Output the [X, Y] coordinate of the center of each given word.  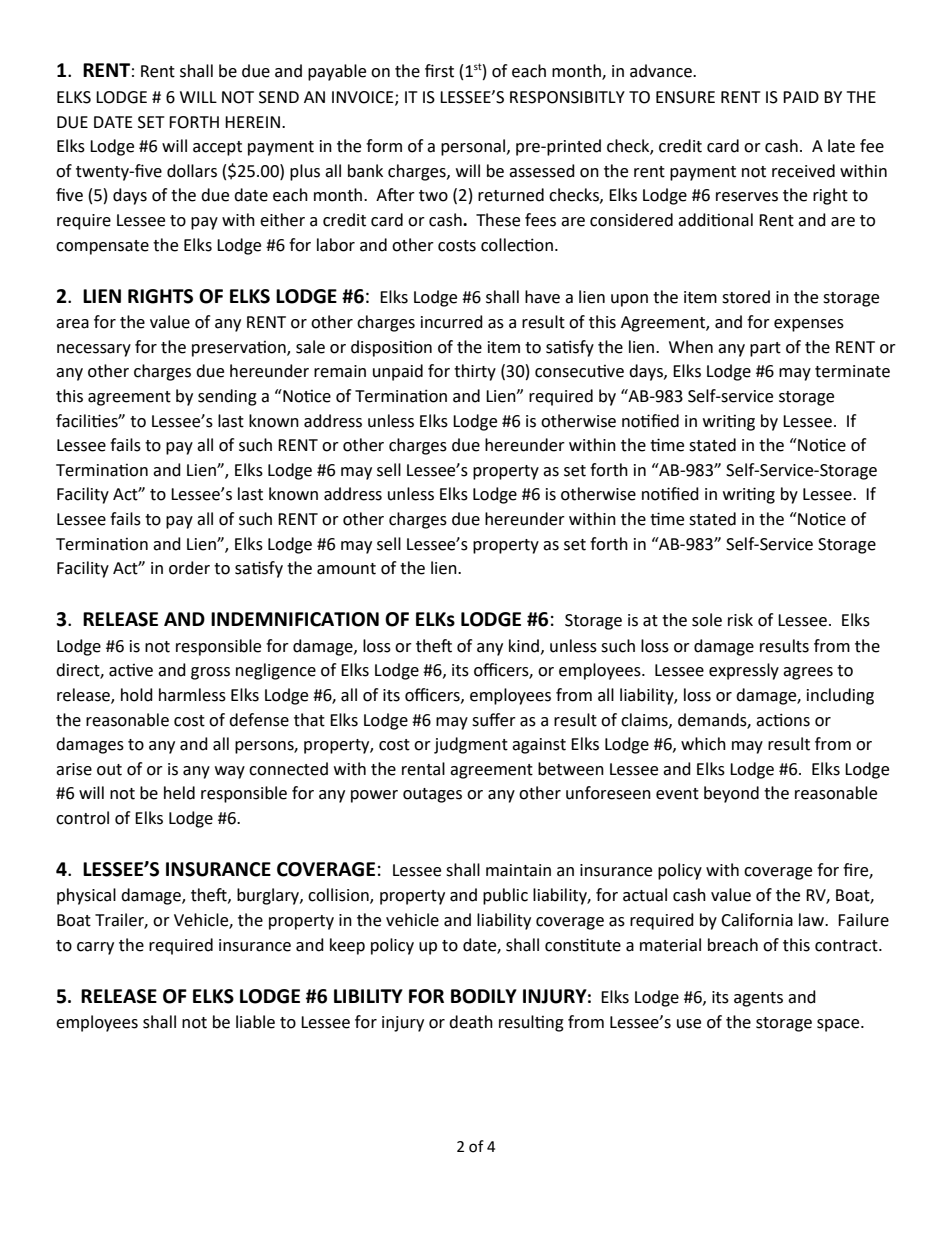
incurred [452, 322]
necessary [94, 350]
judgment [471, 745]
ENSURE [685, 97]
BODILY [484, 996]
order [189, 568]
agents [758, 999]
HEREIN [252, 122]
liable [255, 1022]
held [179, 793]
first [439, 71]
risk [740, 620]
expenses [809, 325]
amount [346, 569]
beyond [731, 794]
